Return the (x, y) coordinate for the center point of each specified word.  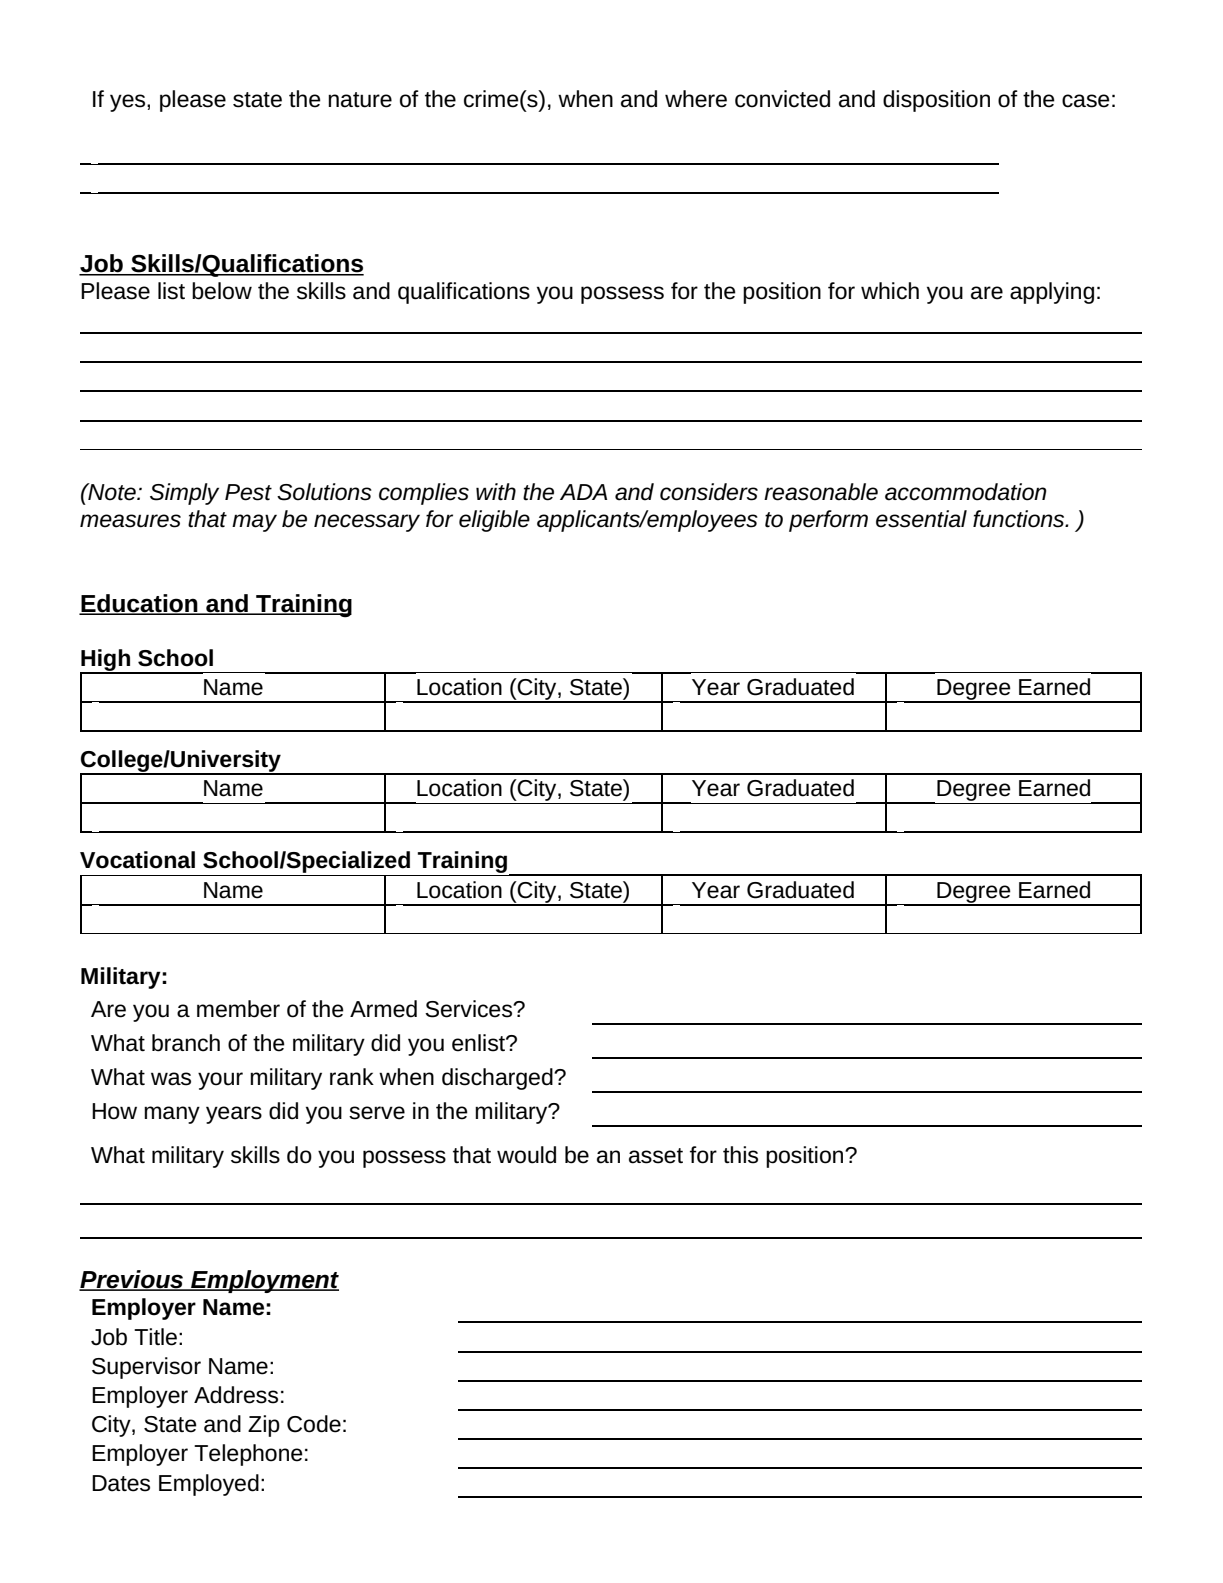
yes (129, 103)
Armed (383, 1009)
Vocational (137, 860)
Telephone (248, 1455)
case (1086, 101)
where (696, 99)
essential (921, 519)
